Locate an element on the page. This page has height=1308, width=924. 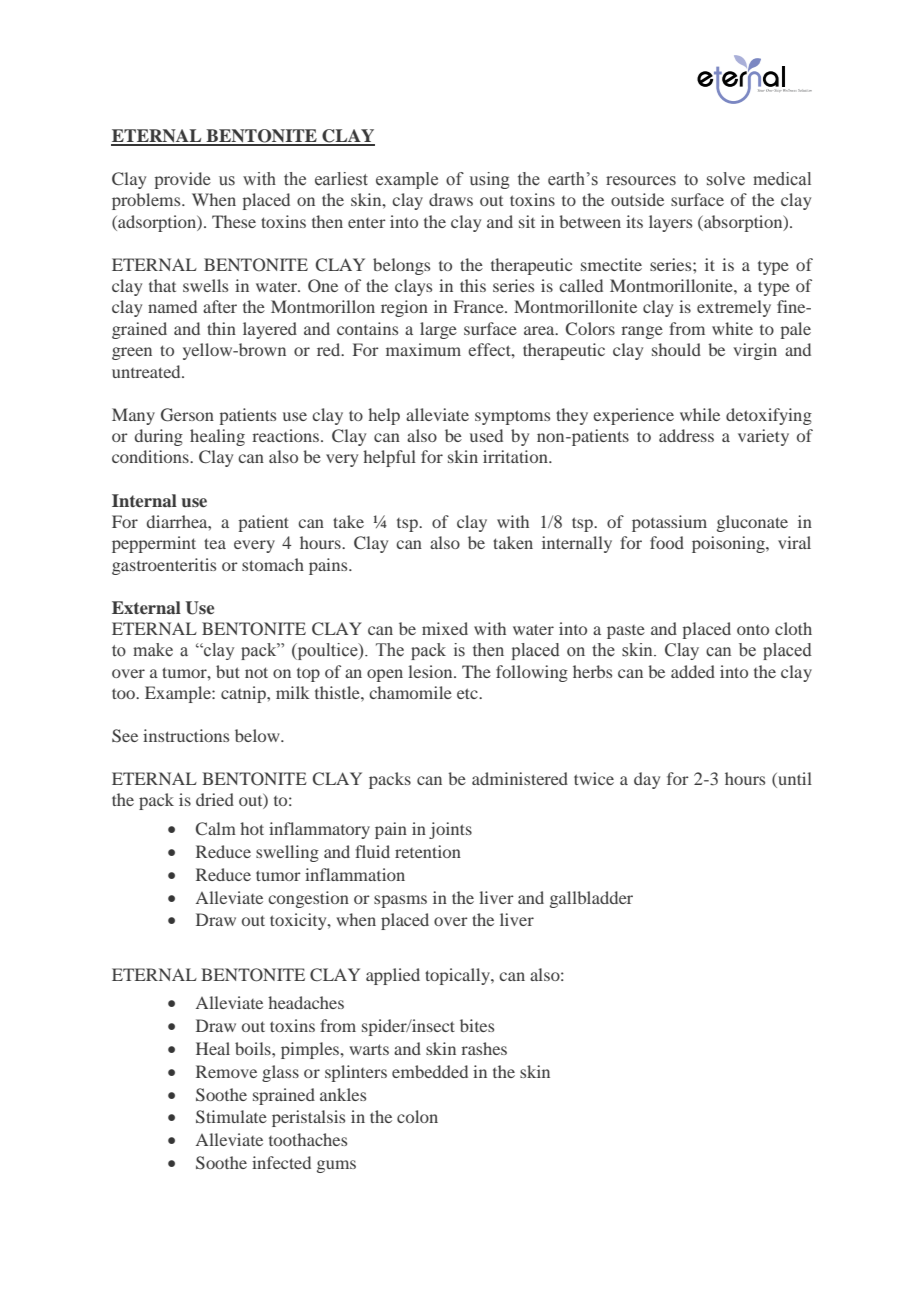
address is located at coordinates (686, 435).
